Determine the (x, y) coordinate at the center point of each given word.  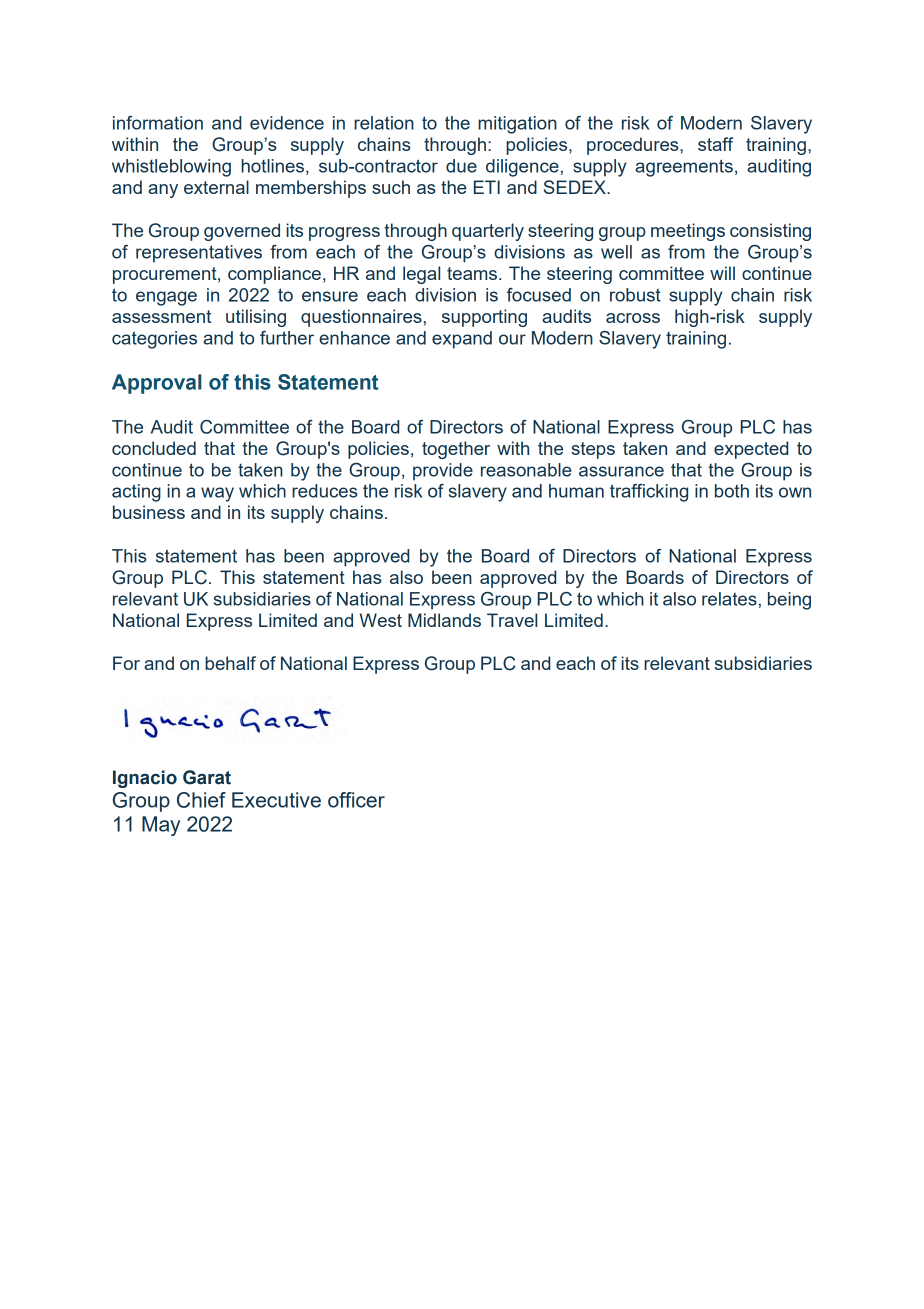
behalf (230, 663)
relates (729, 599)
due (461, 166)
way (217, 494)
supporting (484, 318)
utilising (256, 318)
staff (715, 144)
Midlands (444, 620)
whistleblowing (171, 168)
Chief (201, 800)
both (732, 491)
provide (443, 472)
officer (356, 800)
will (722, 273)
